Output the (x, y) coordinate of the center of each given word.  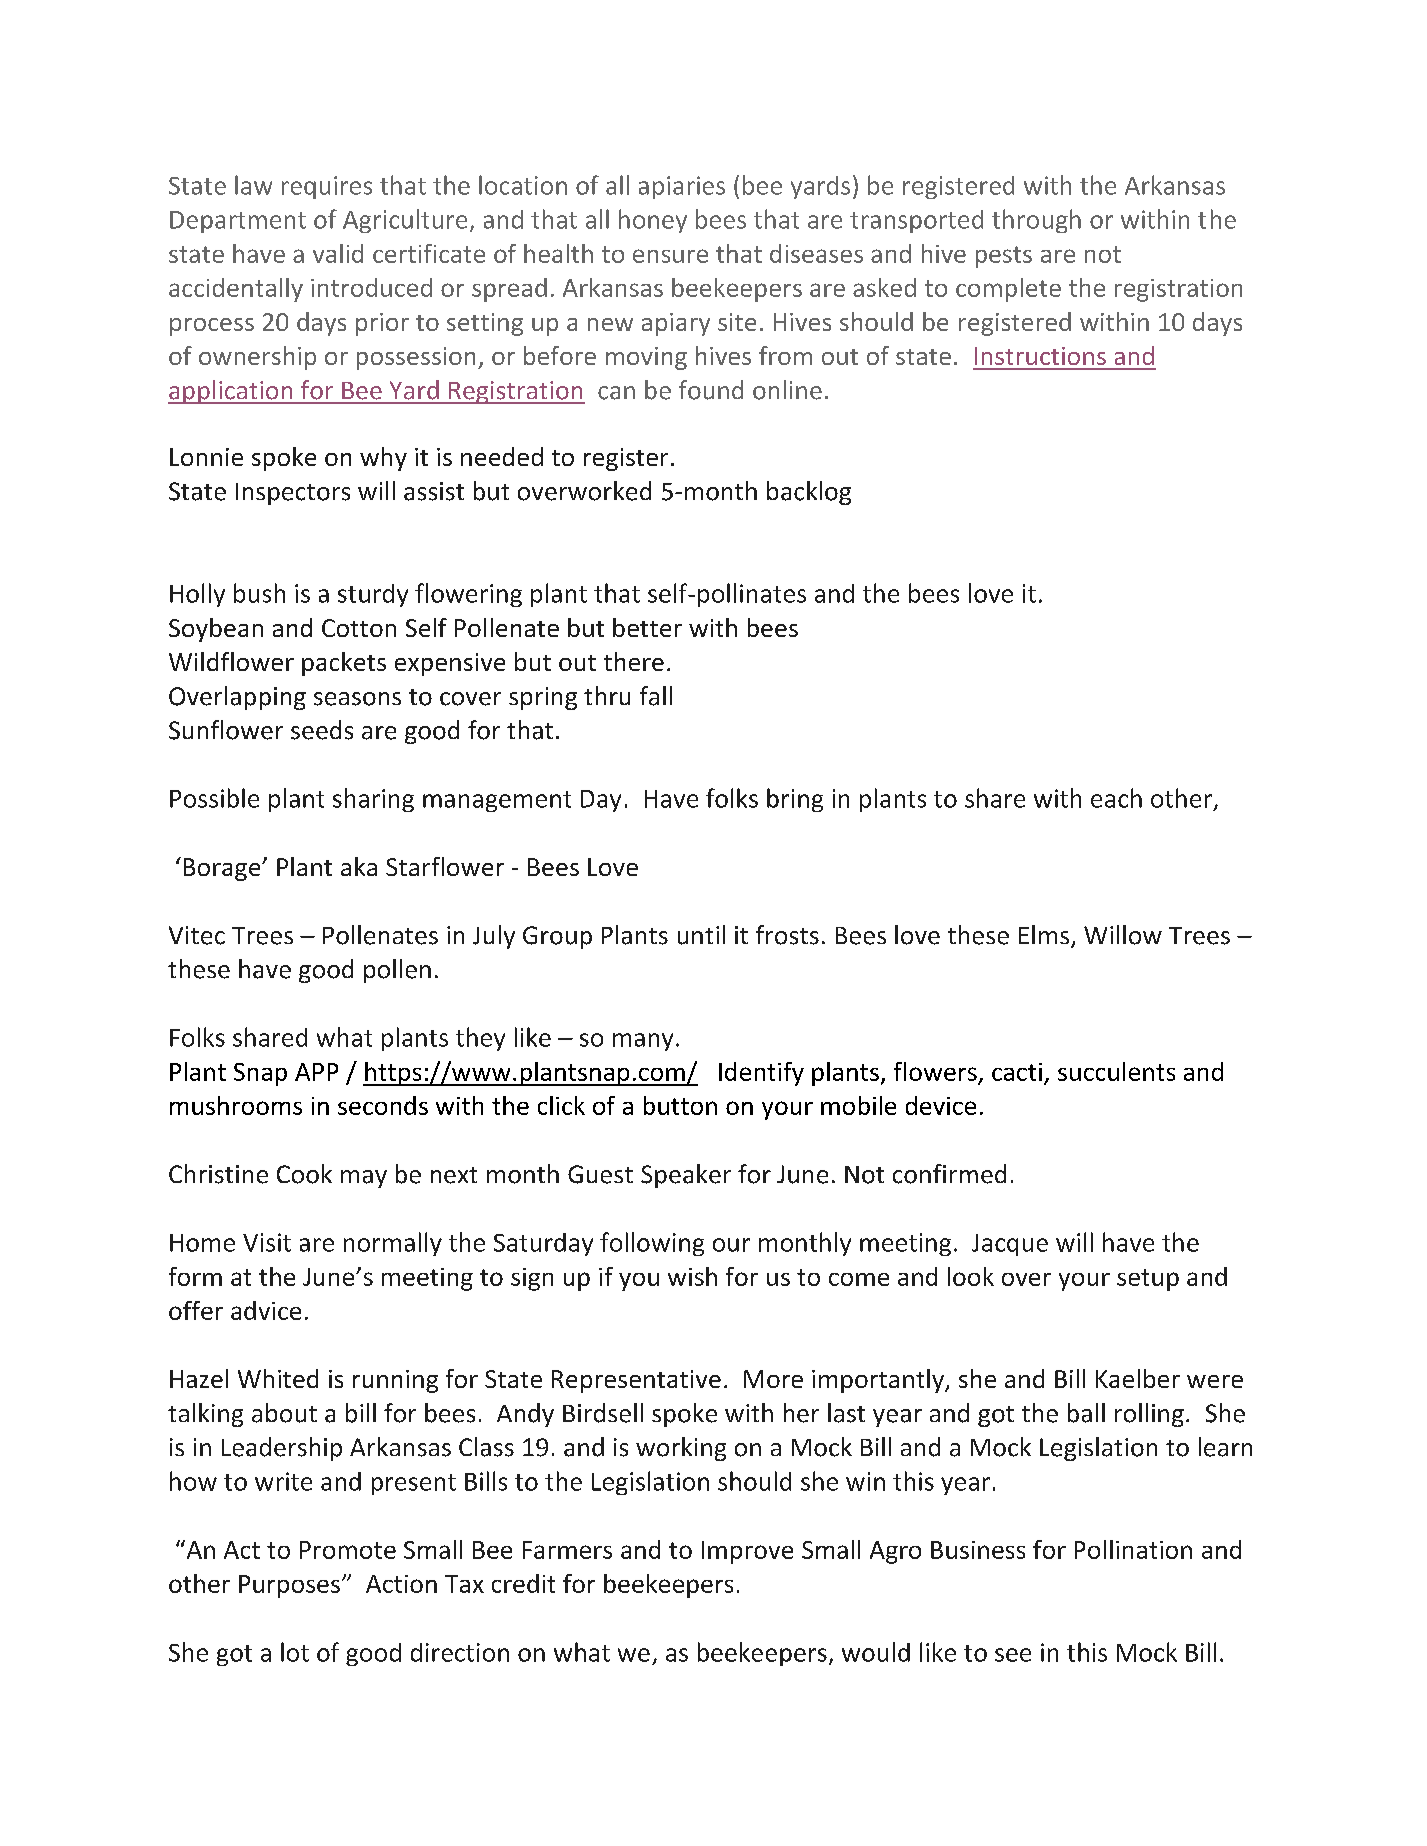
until (701, 935)
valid (338, 253)
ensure (670, 256)
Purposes (289, 1586)
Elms (1044, 934)
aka (359, 866)
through (1036, 221)
